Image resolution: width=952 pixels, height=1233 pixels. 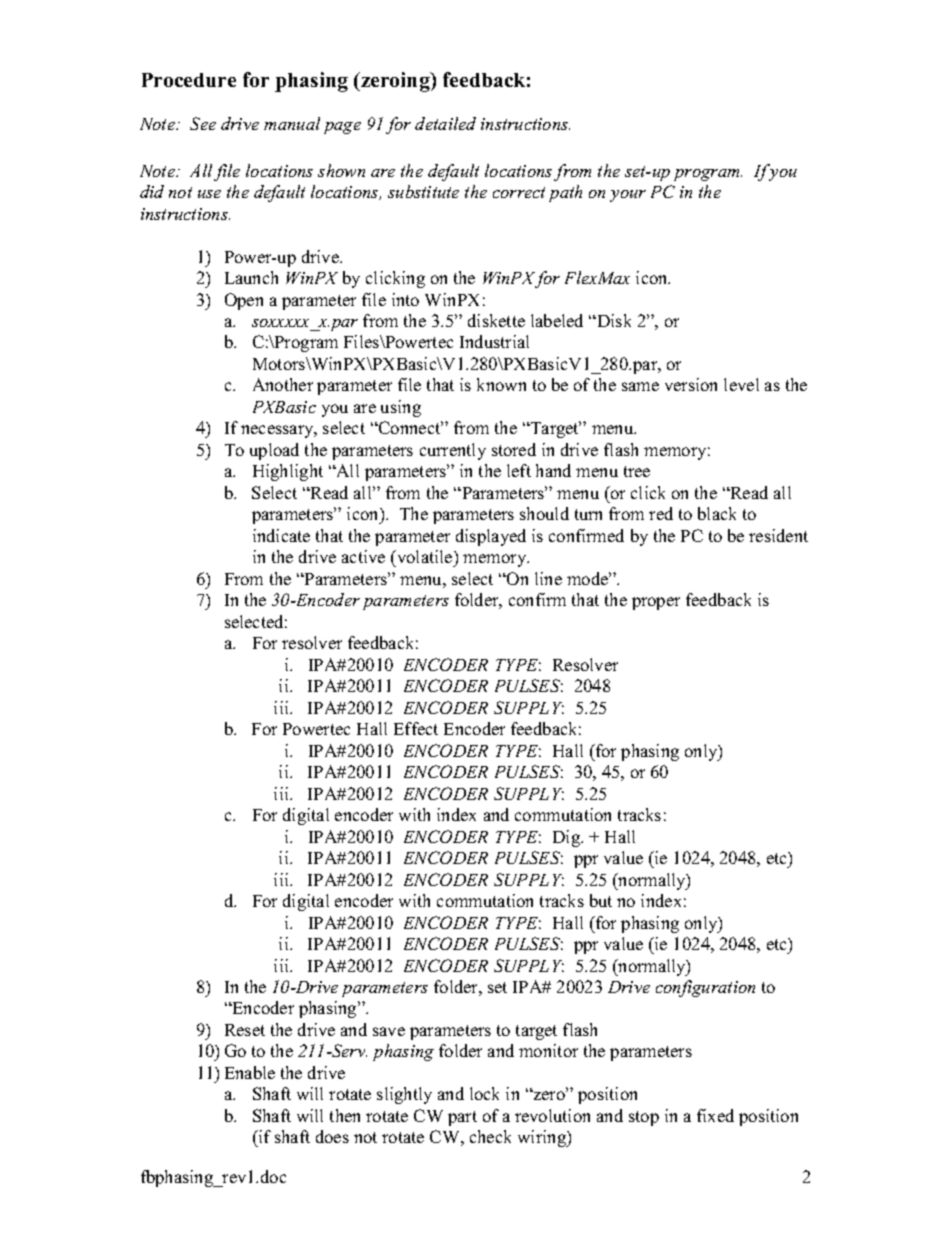 I want to click on See, so click(x=203, y=123).
